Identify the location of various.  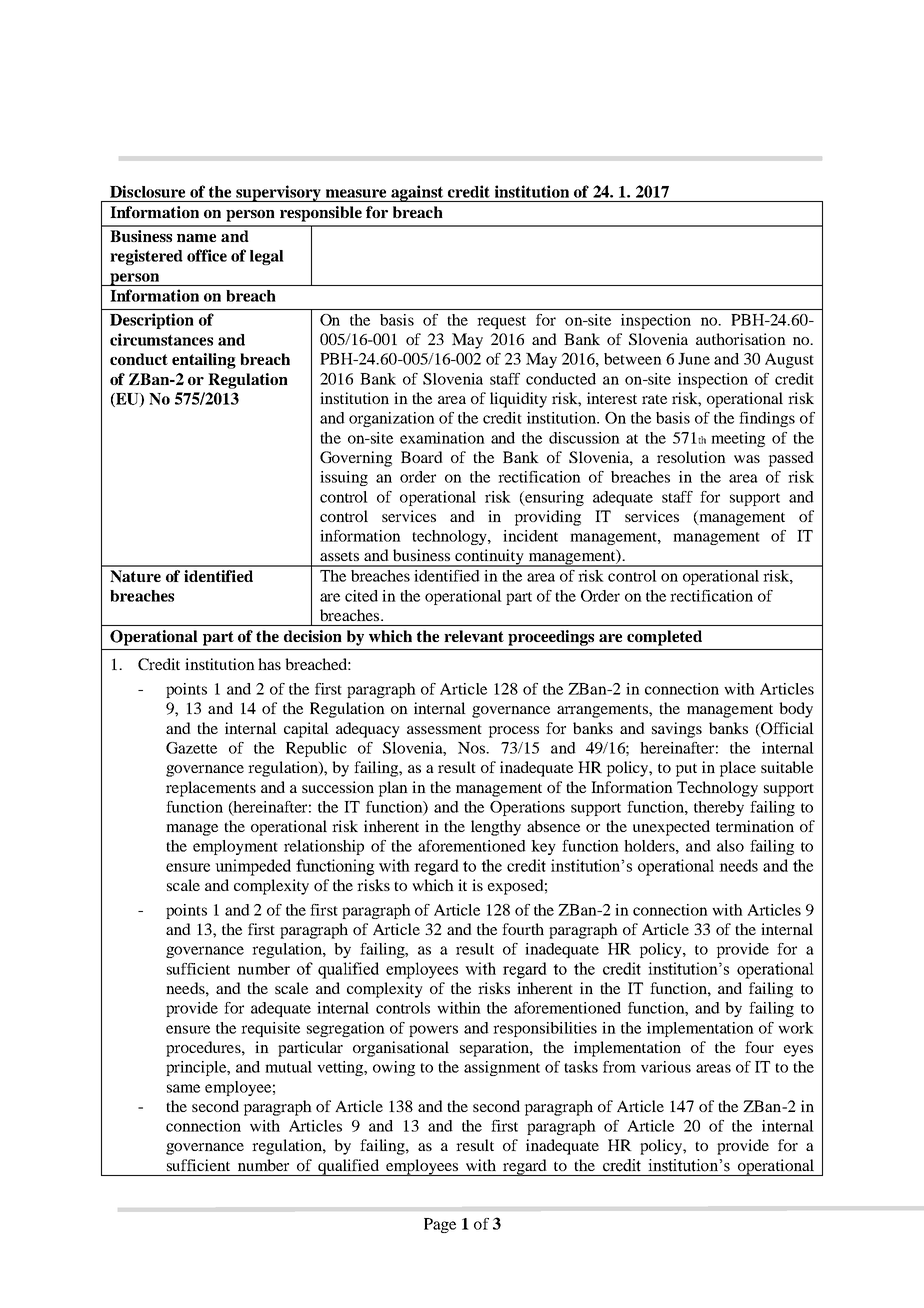
(666, 1067).
